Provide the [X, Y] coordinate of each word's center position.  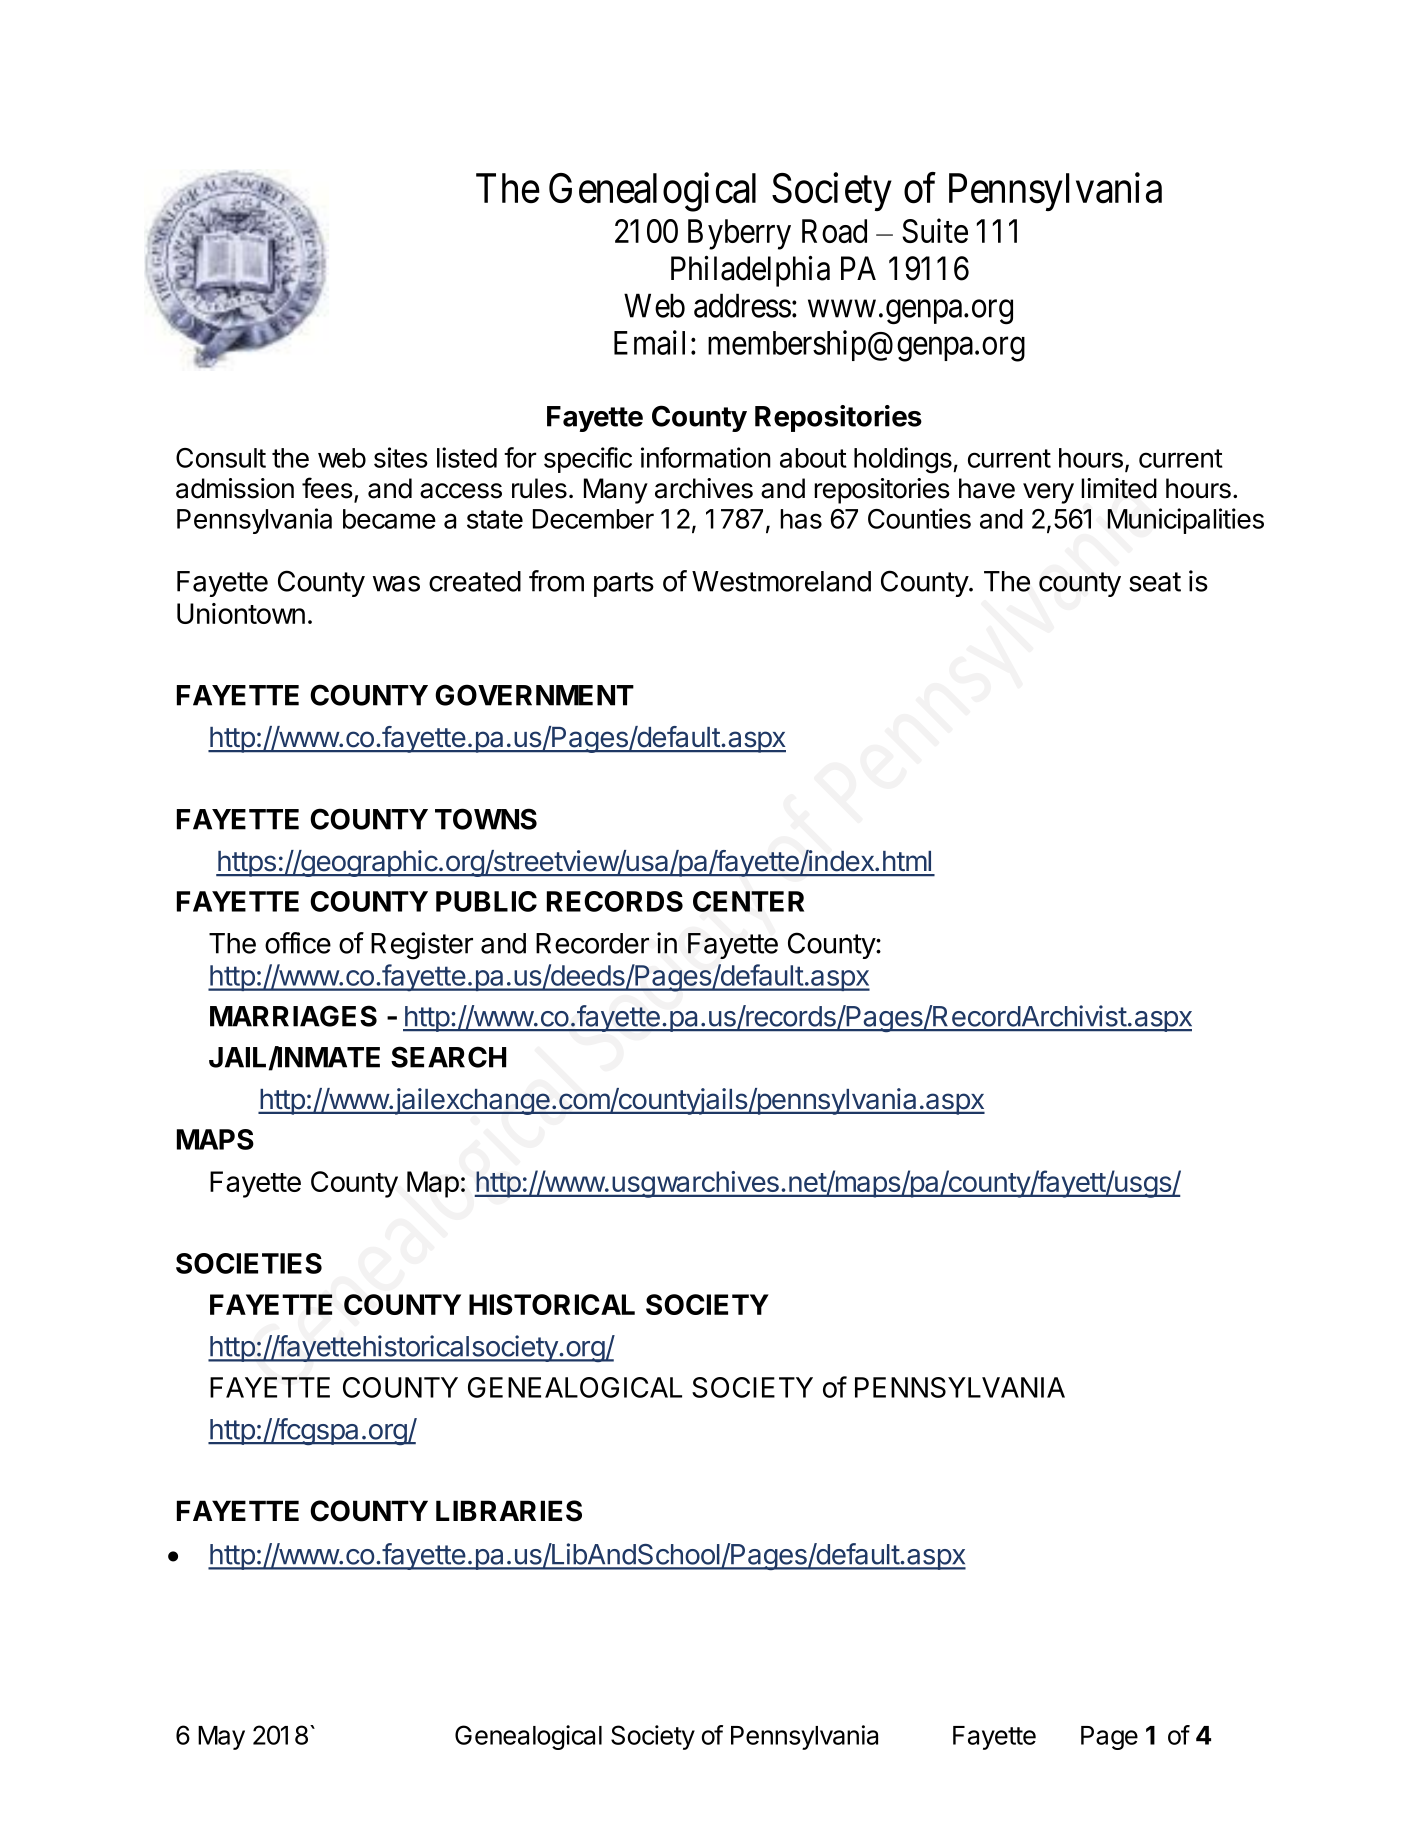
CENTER [748, 901]
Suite [935, 230]
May [221, 1738]
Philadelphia [750, 271]
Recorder [592, 943]
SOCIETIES [249, 1263]
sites [401, 457]
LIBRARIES [509, 1511]
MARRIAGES [293, 1016]
